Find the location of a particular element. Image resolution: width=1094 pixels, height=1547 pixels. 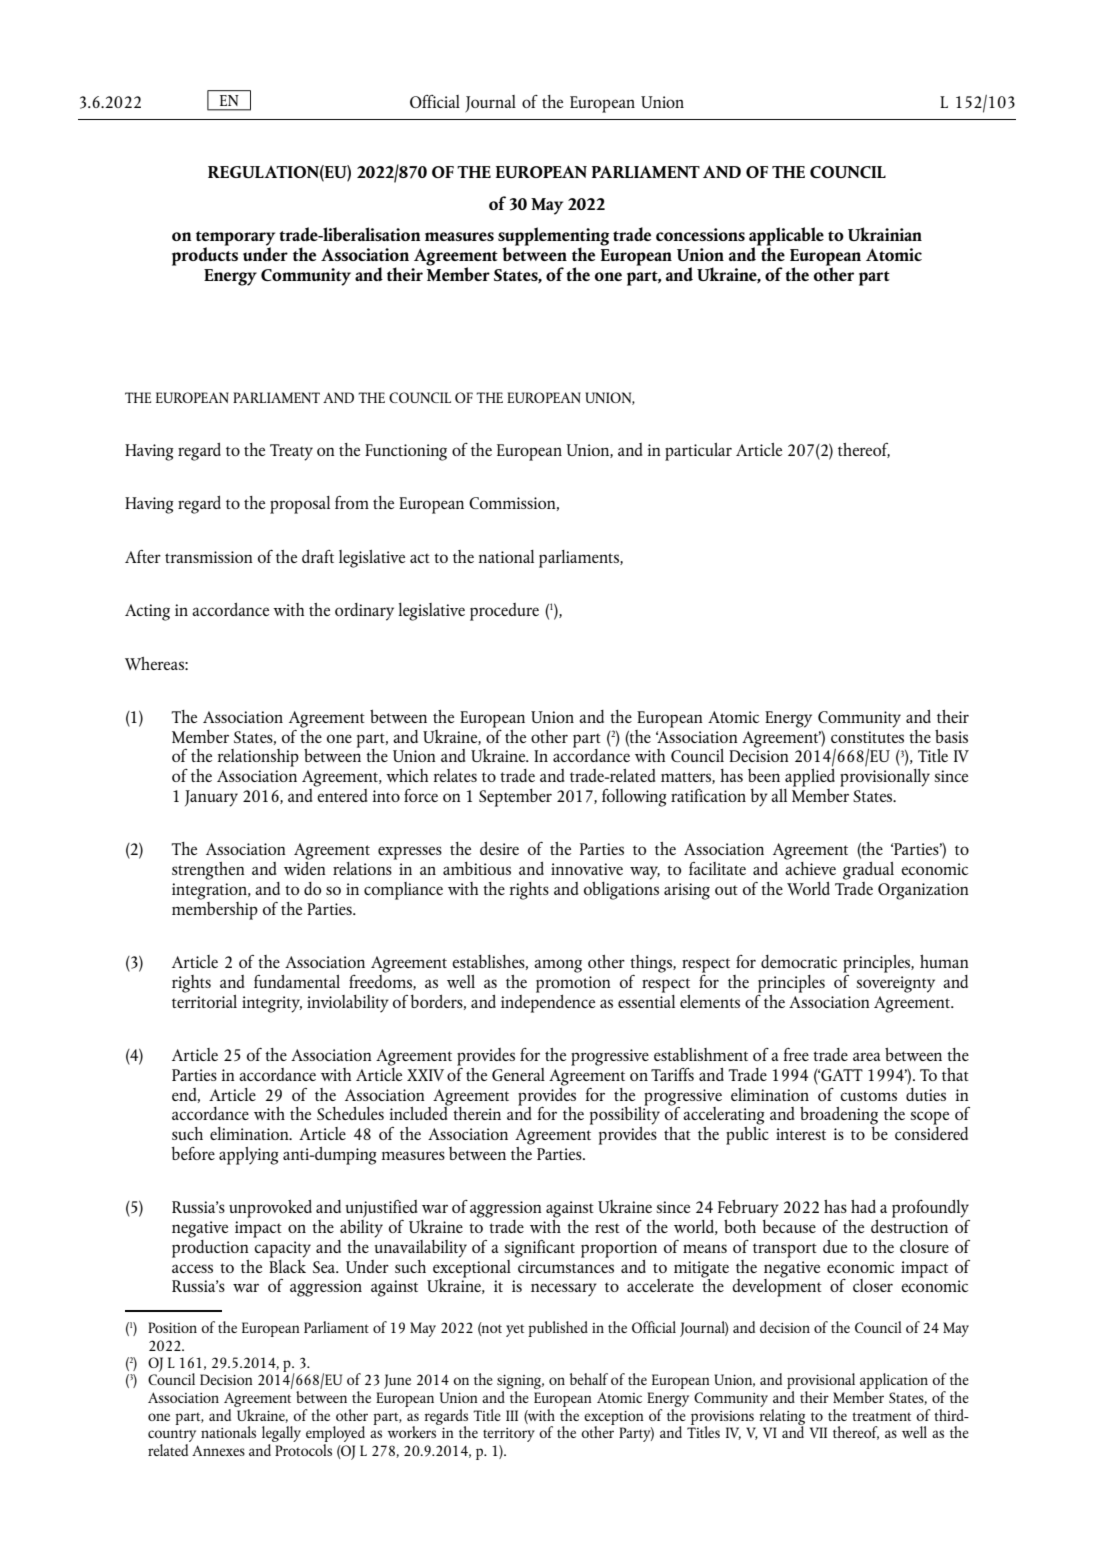

products is located at coordinates (205, 255).
